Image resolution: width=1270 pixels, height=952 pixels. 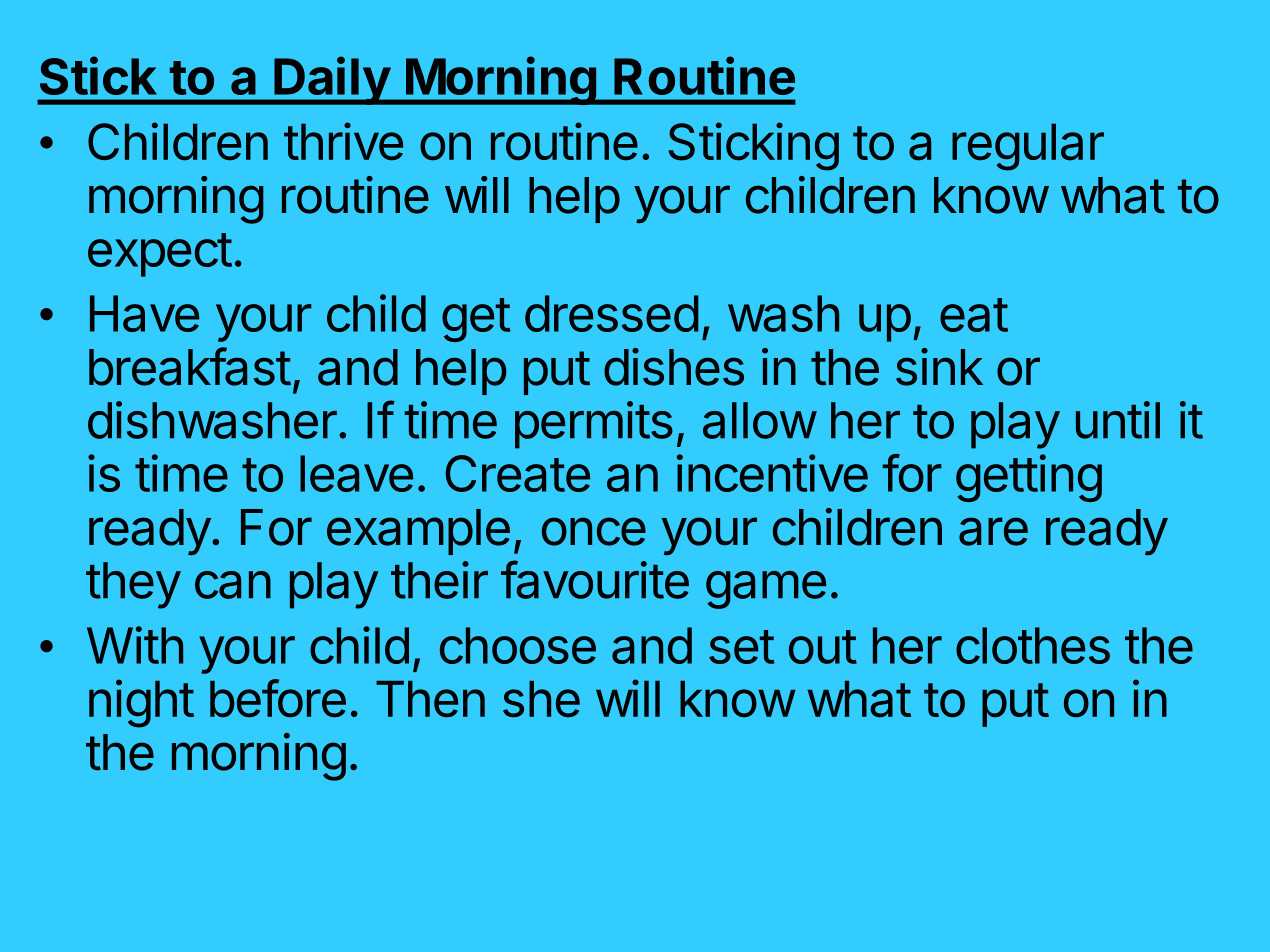 I want to click on before, so click(x=278, y=698).
